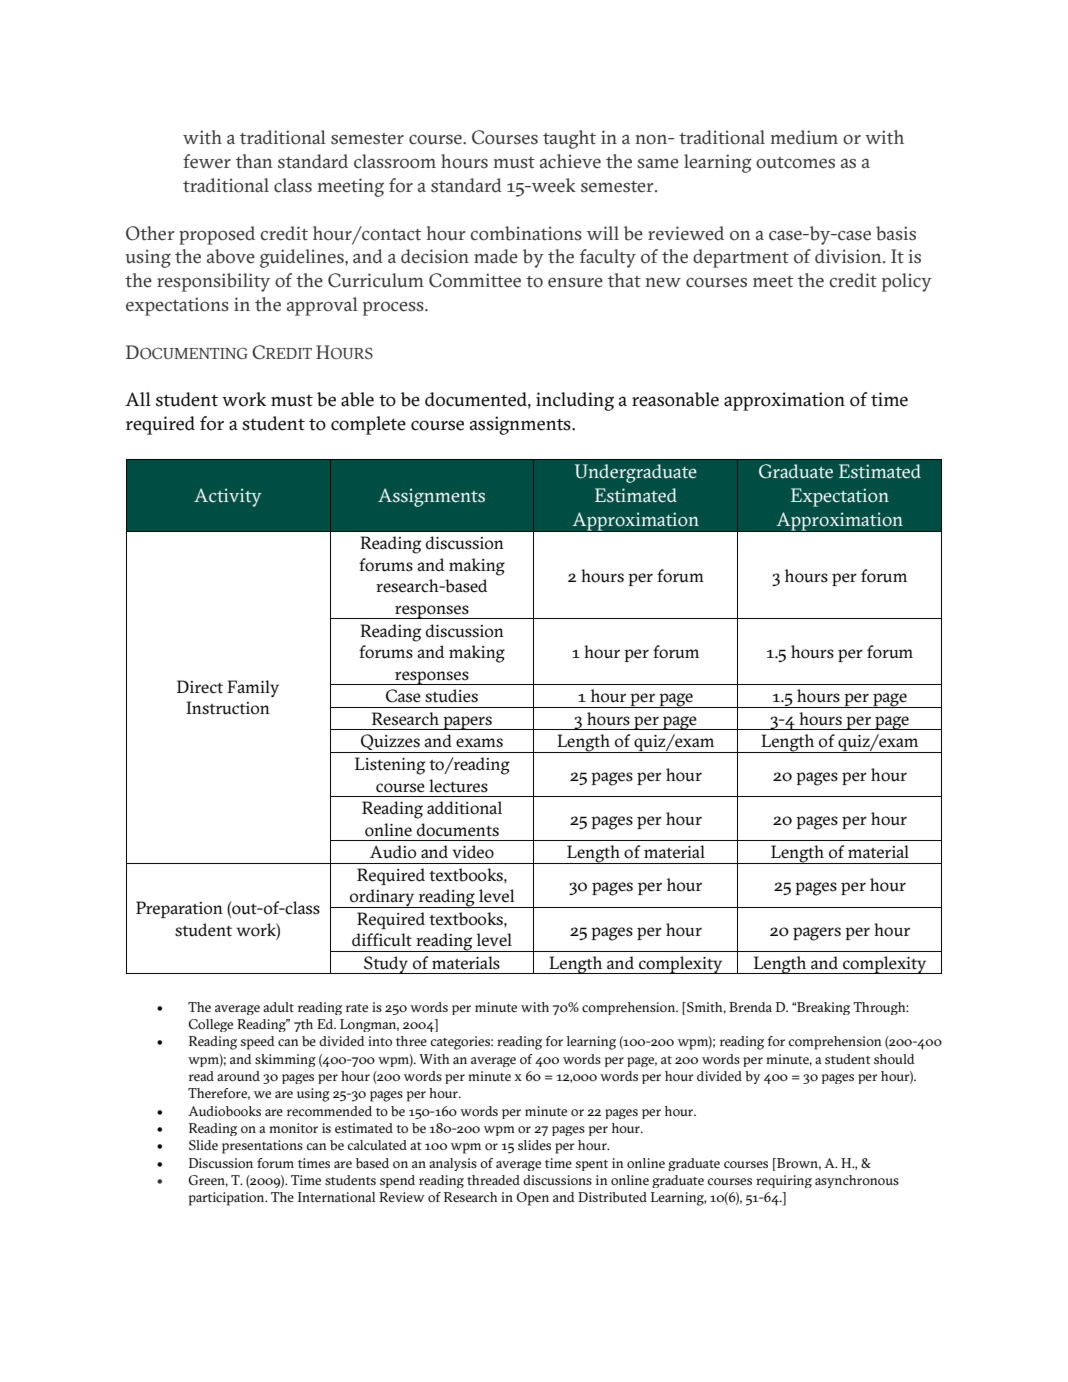  What do you see at coordinates (451, 696) in the screenshot?
I see `studies` at bounding box center [451, 696].
